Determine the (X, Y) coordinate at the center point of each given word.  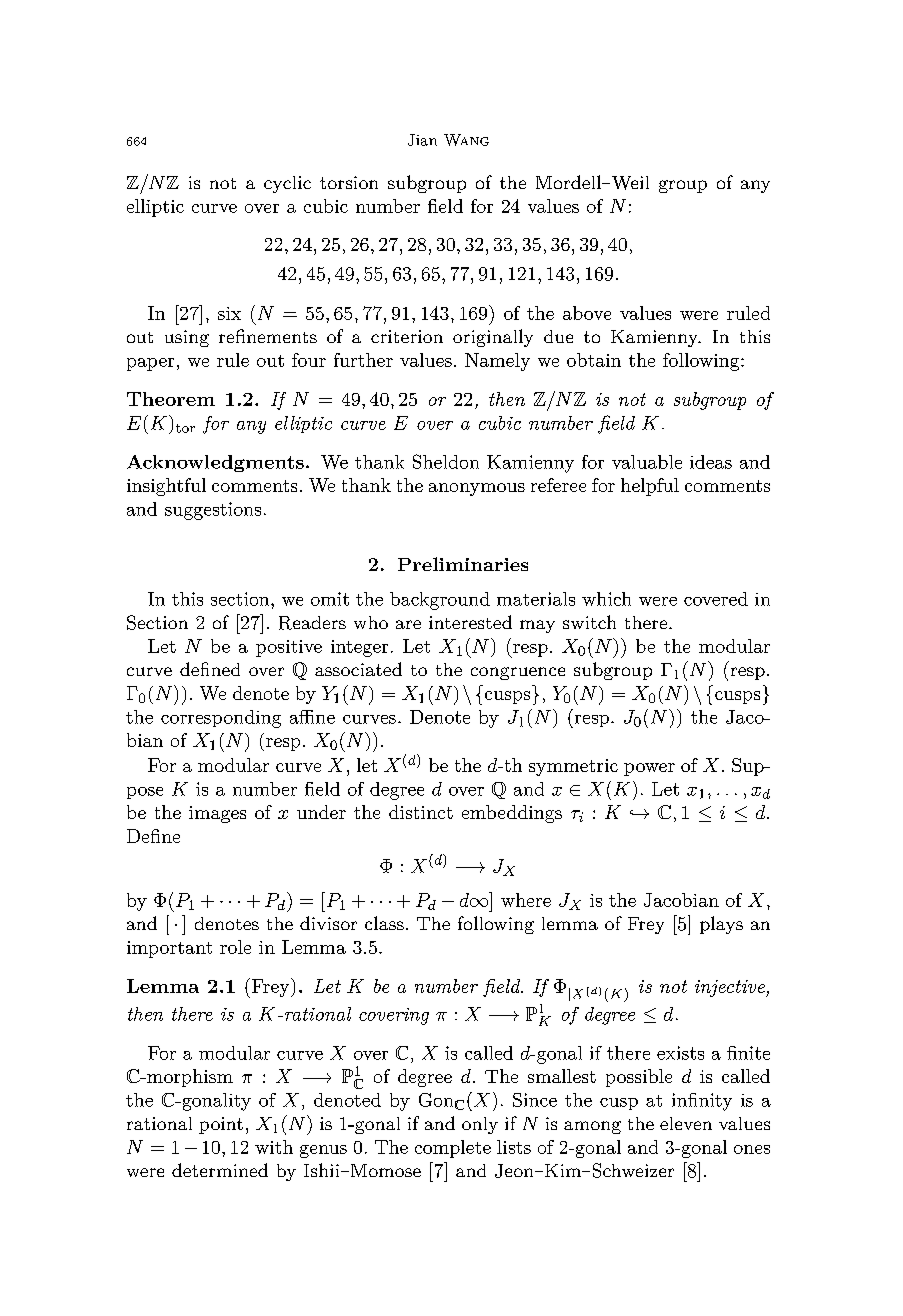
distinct (421, 812)
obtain (594, 360)
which (606, 599)
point (221, 1125)
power (649, 769)
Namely (497, 362)
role (235, 947)
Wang (466, 140)
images (217, 814)
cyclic (287, 184)
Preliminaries (463, 564)
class (384, 923)
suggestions (213, 511)
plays (721, 925)
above (587, 313)
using (187, 338)
